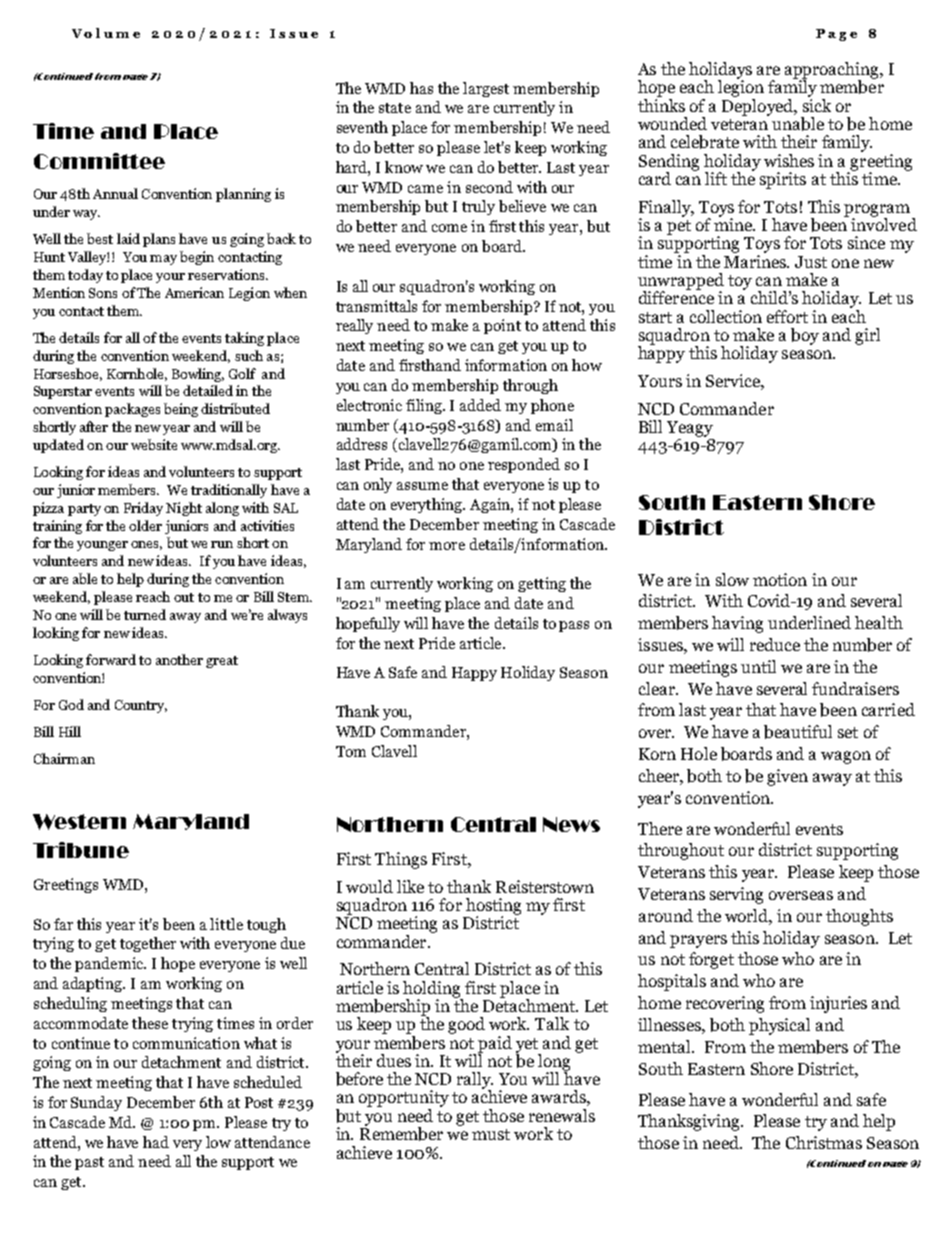  I want to click on Committee, so click(99, 161).
